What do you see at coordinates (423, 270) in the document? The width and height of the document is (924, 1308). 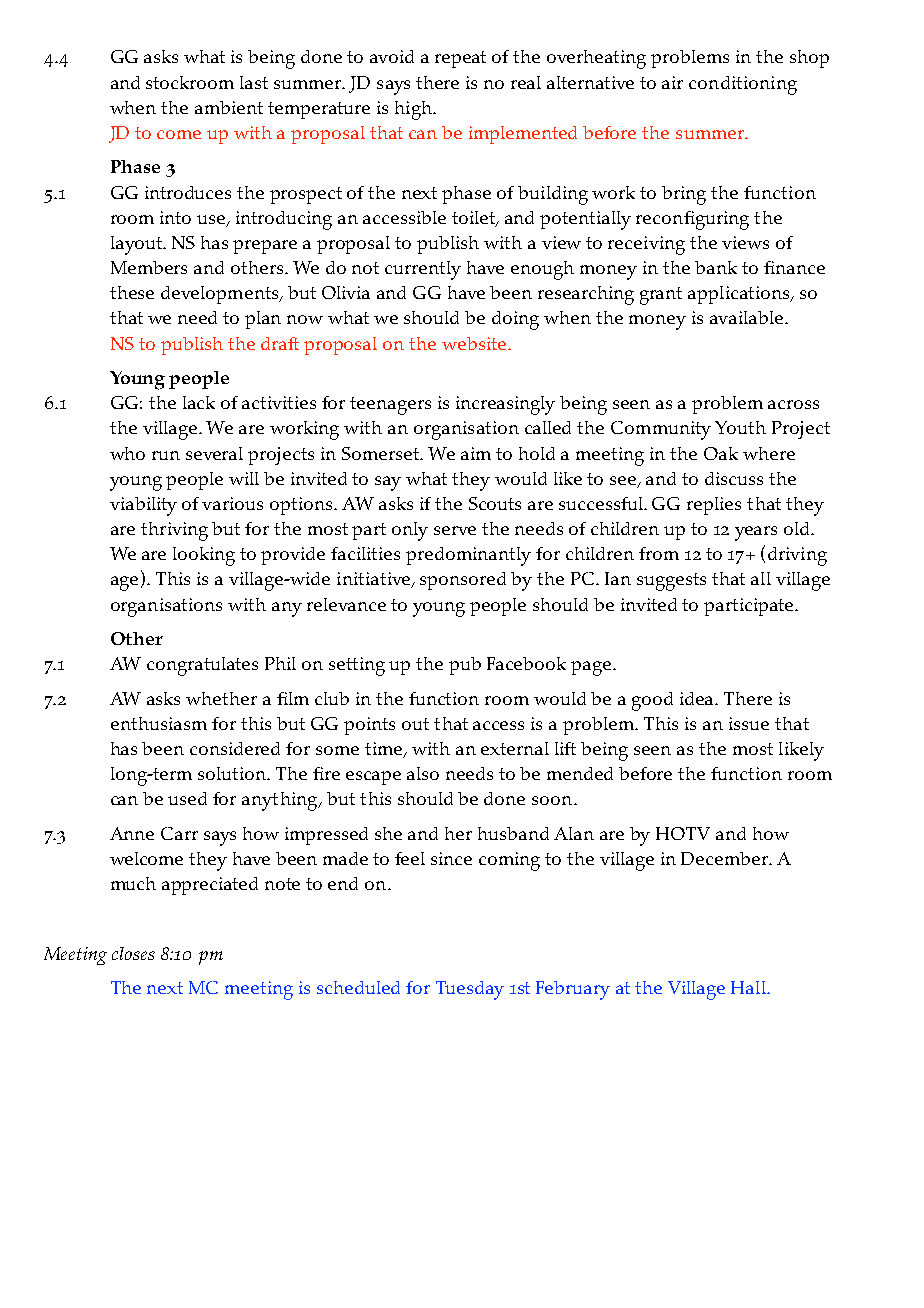 I see `currently` at bounding box center [423, 270].
